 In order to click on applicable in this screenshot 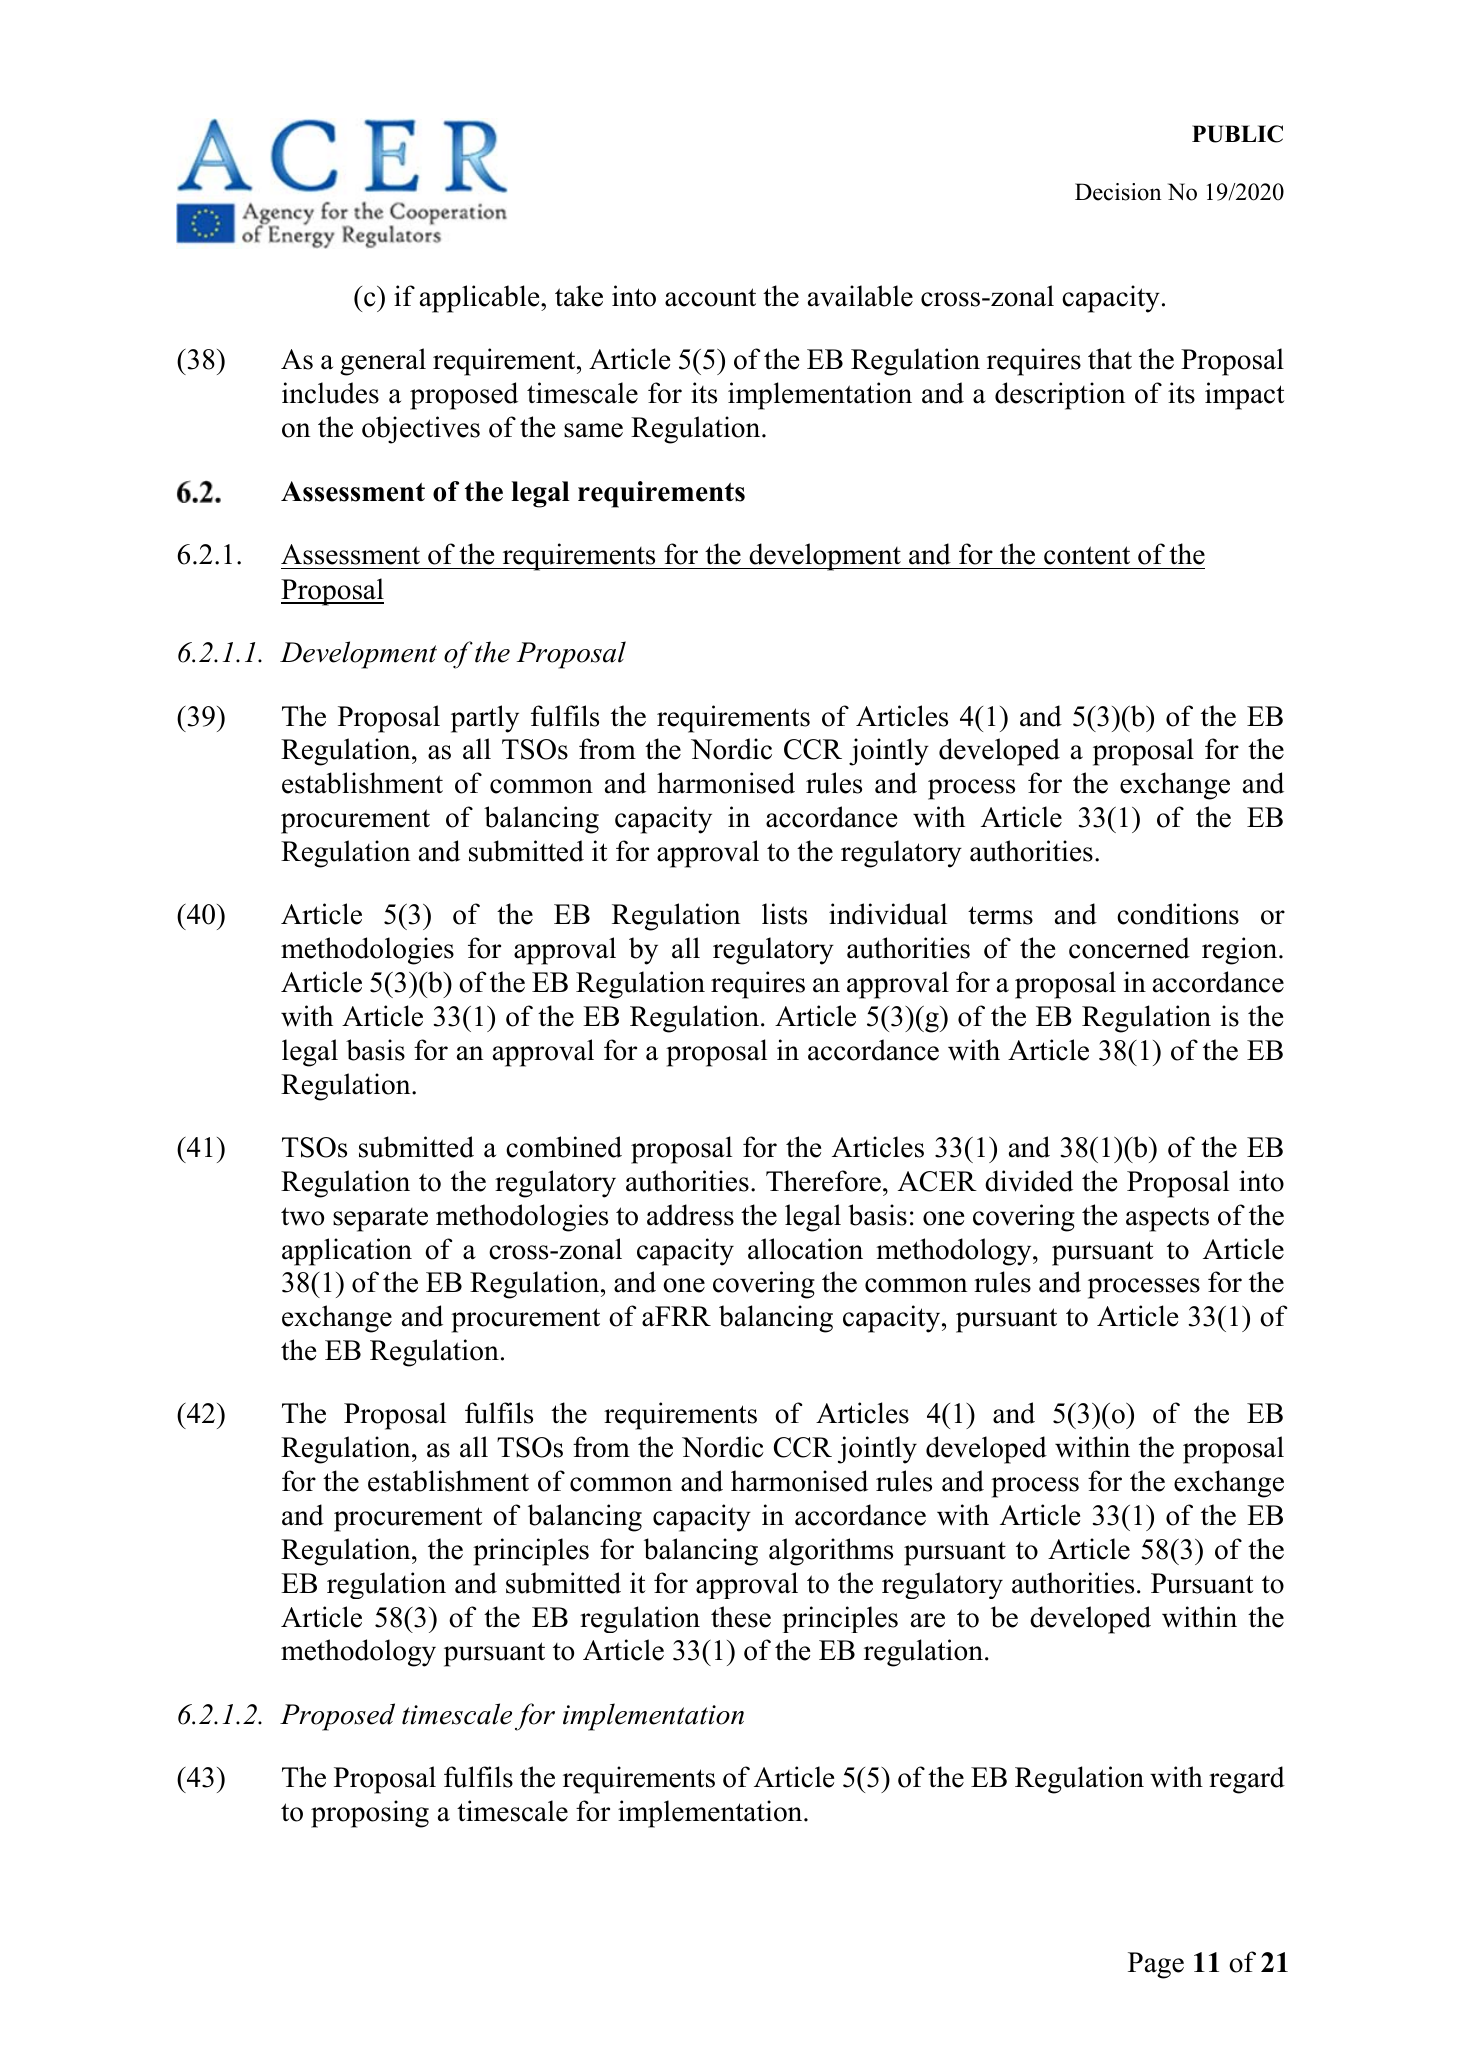, I will do `click(481, 299)`.
